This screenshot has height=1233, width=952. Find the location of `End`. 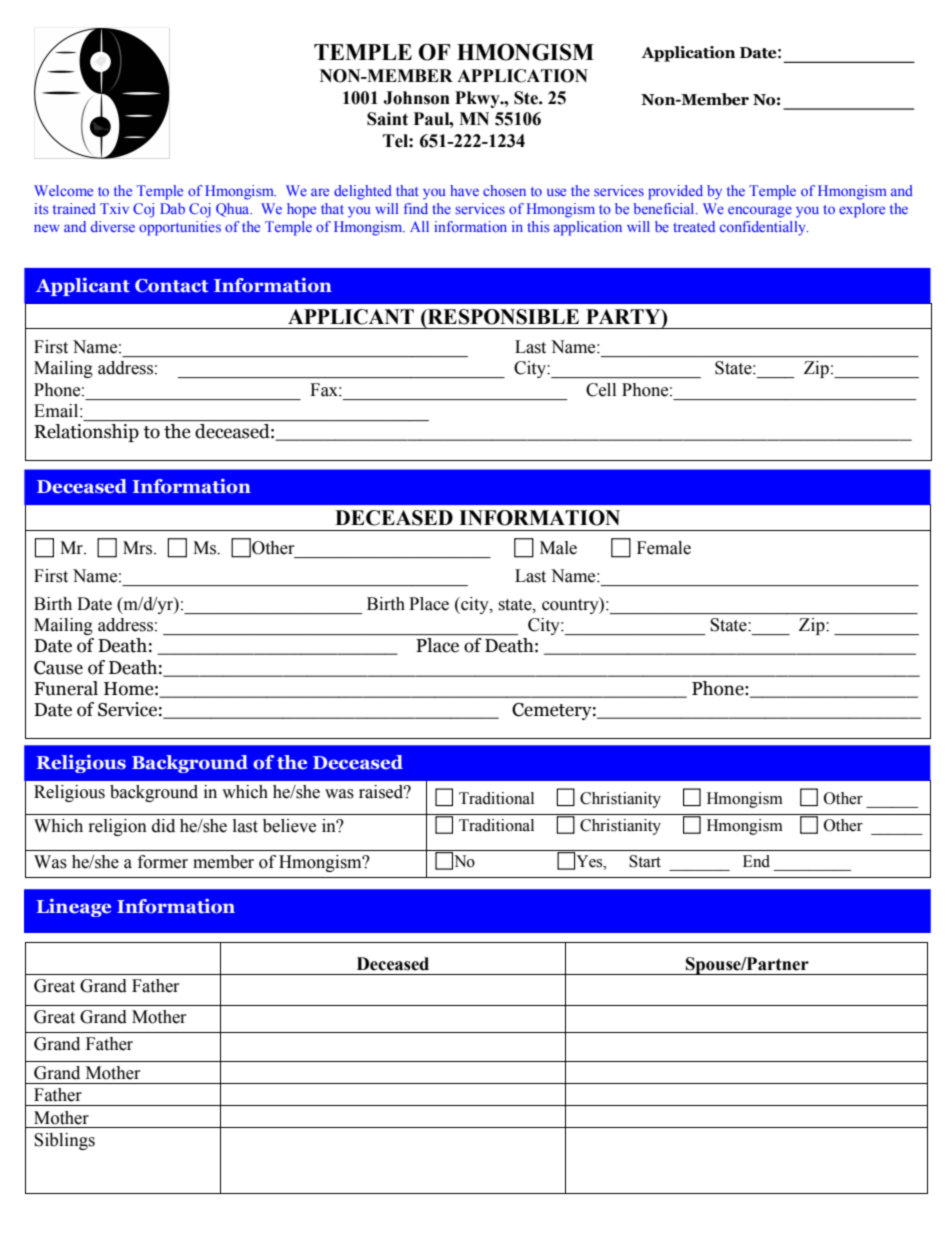

End is located at coordinates (756, 861).
